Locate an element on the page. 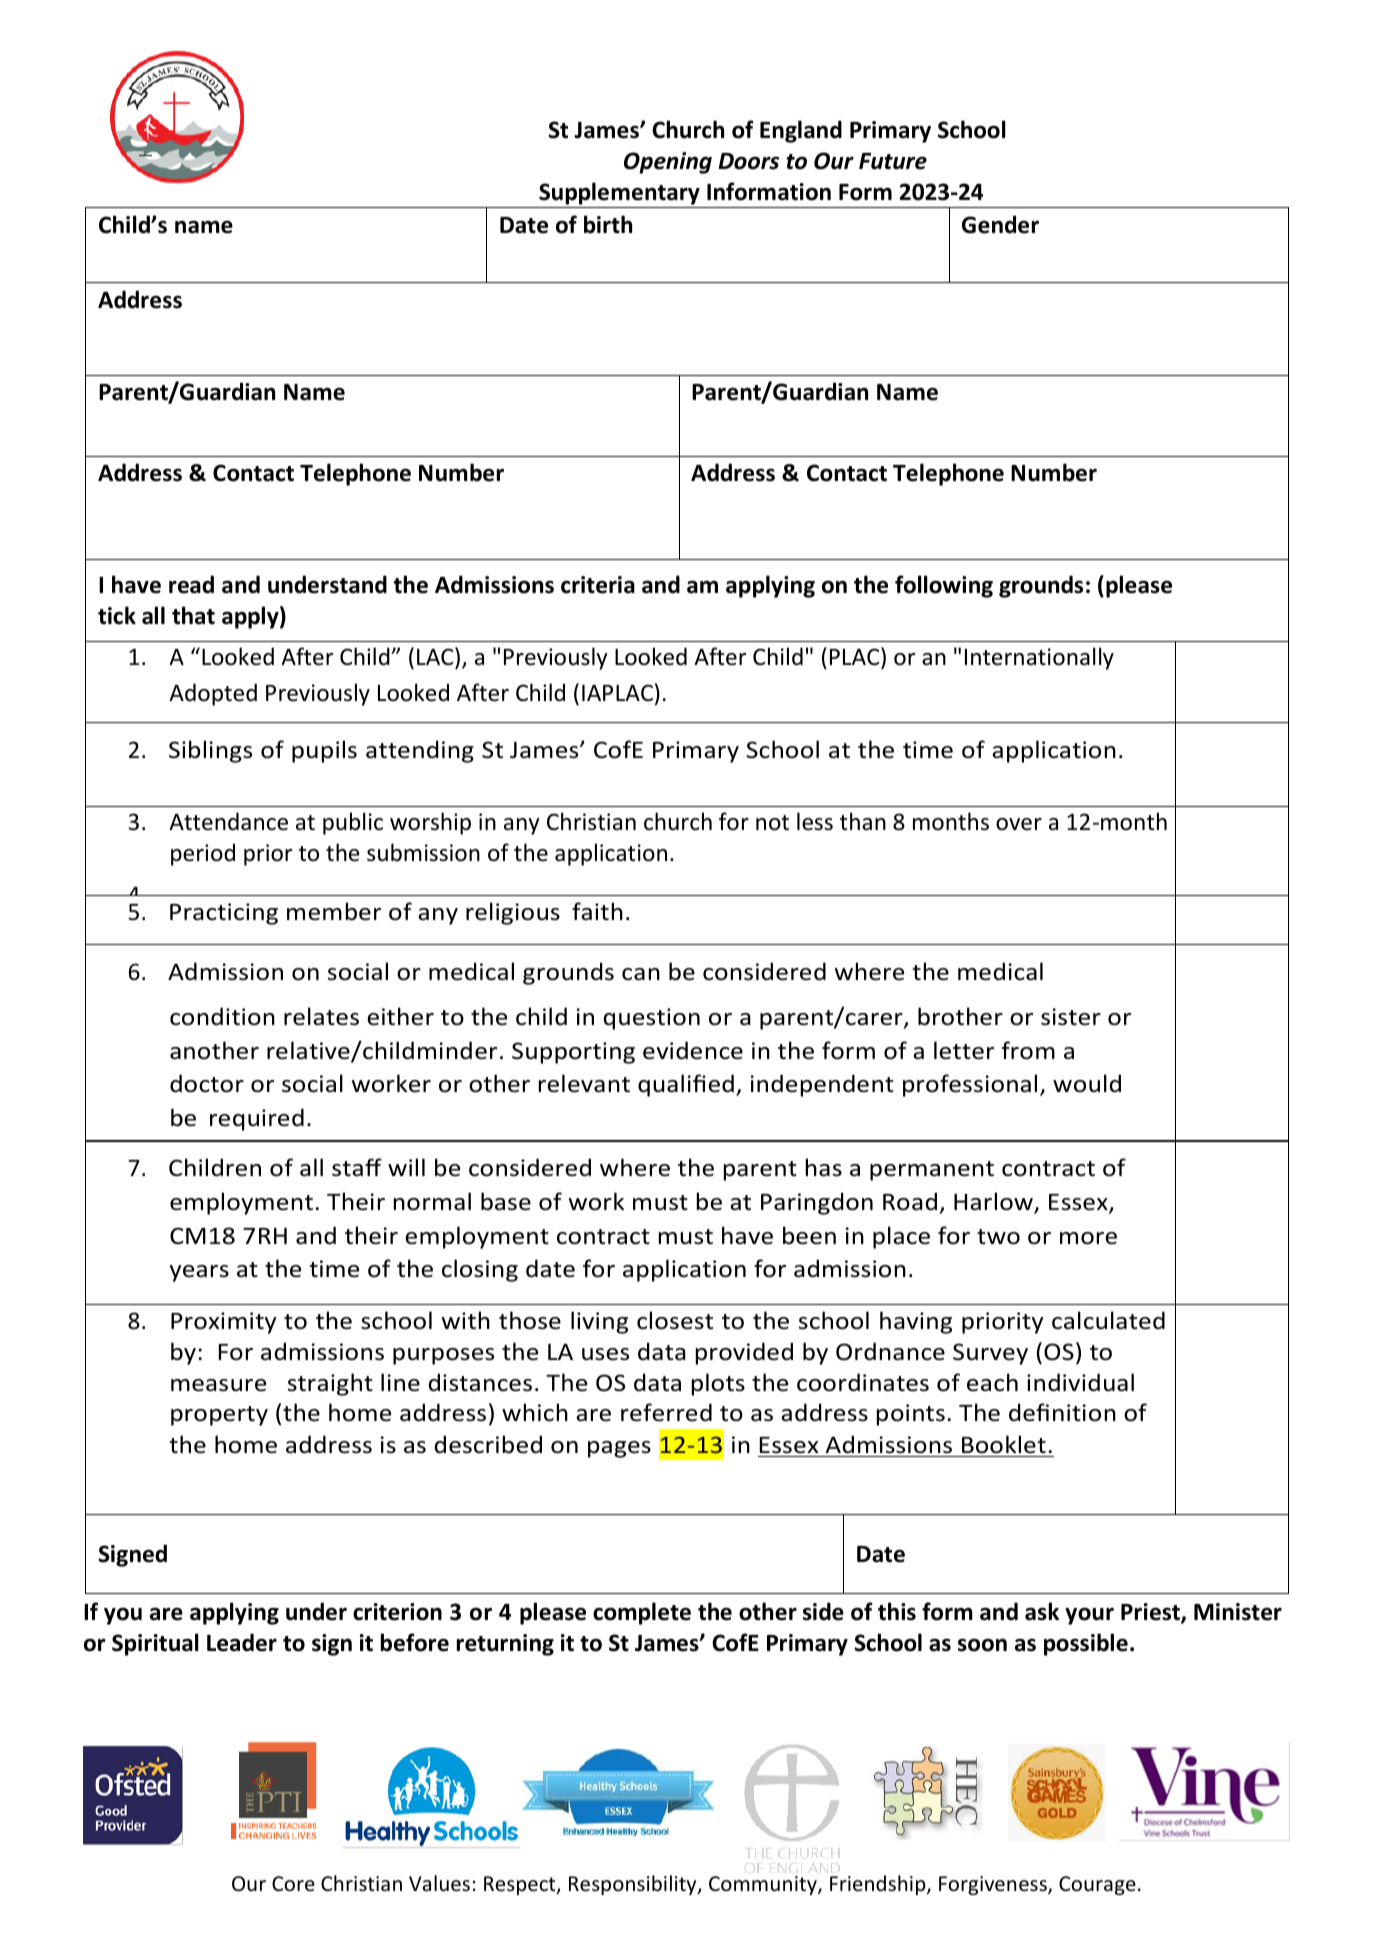 Image resolution: width=1374 pixels, height=1944 pixels. Responsibility is located at coordinates (634, 1885).
